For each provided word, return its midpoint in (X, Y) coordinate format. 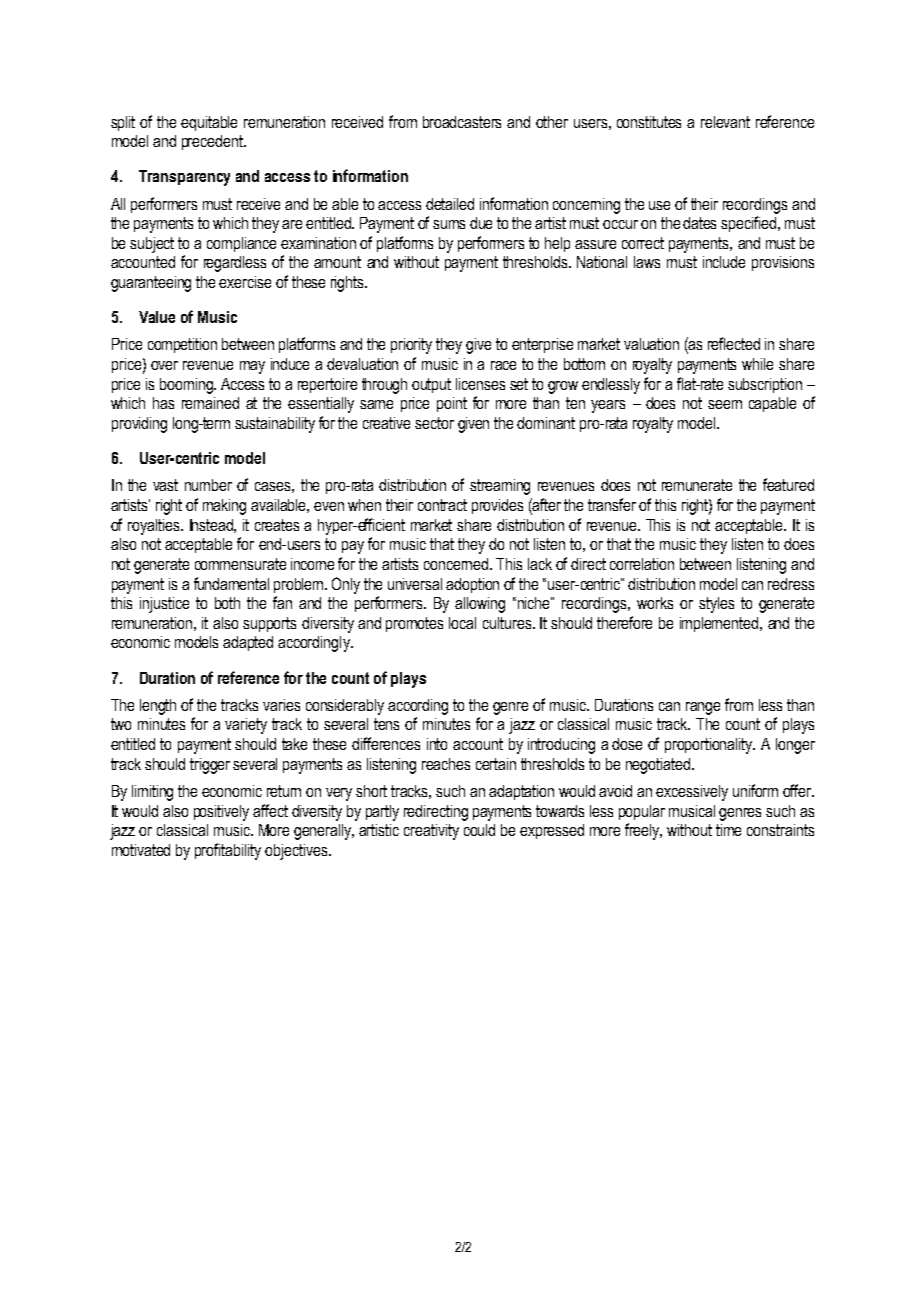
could (479, 830)
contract (442, 505)
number (208, 485)
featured (788, 484)
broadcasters (462, 122)
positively (221, 813)
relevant (725, 122)
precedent (213, 142)
